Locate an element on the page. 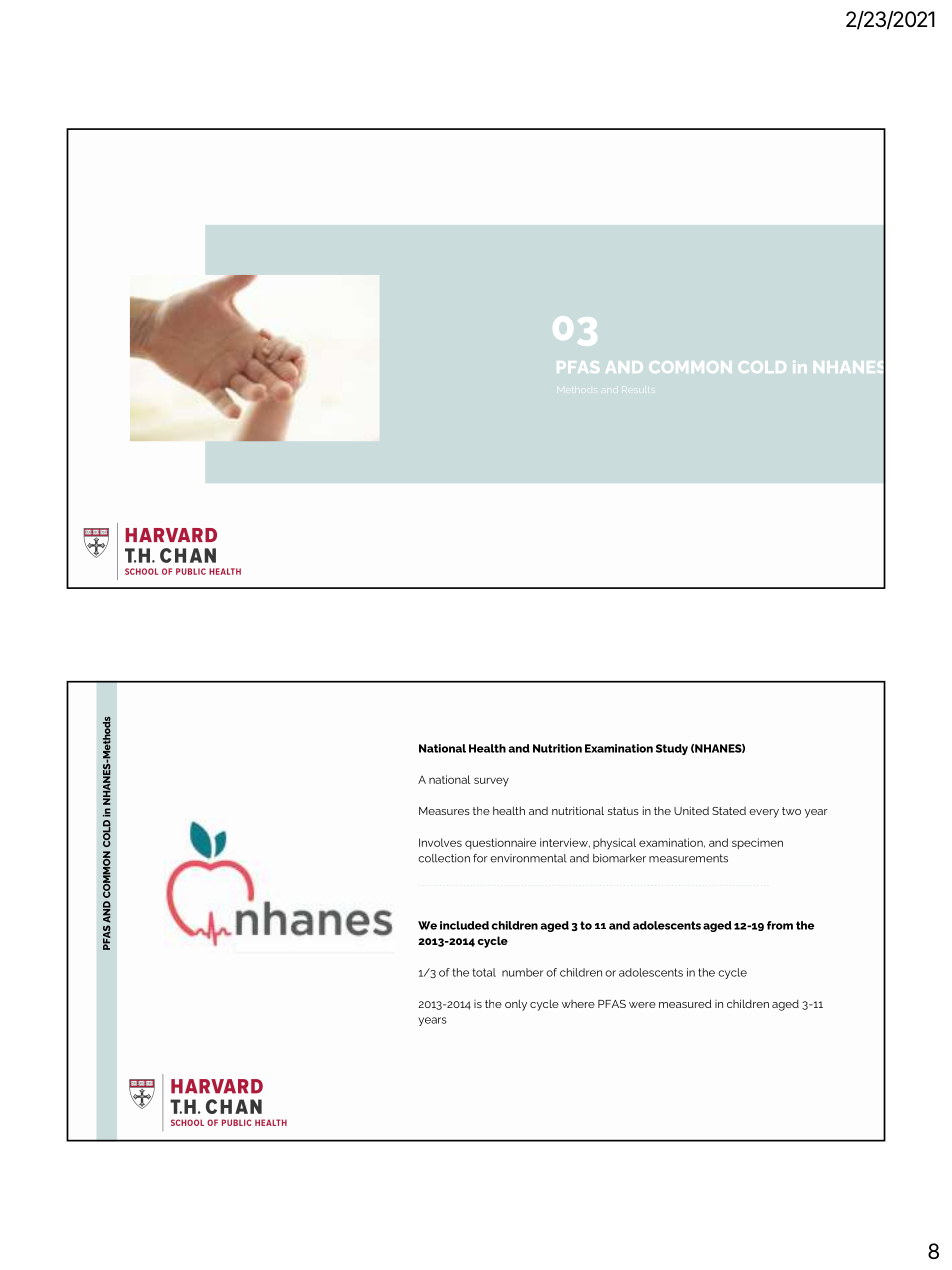  questionnaire is located at coordinates (500, 843).
